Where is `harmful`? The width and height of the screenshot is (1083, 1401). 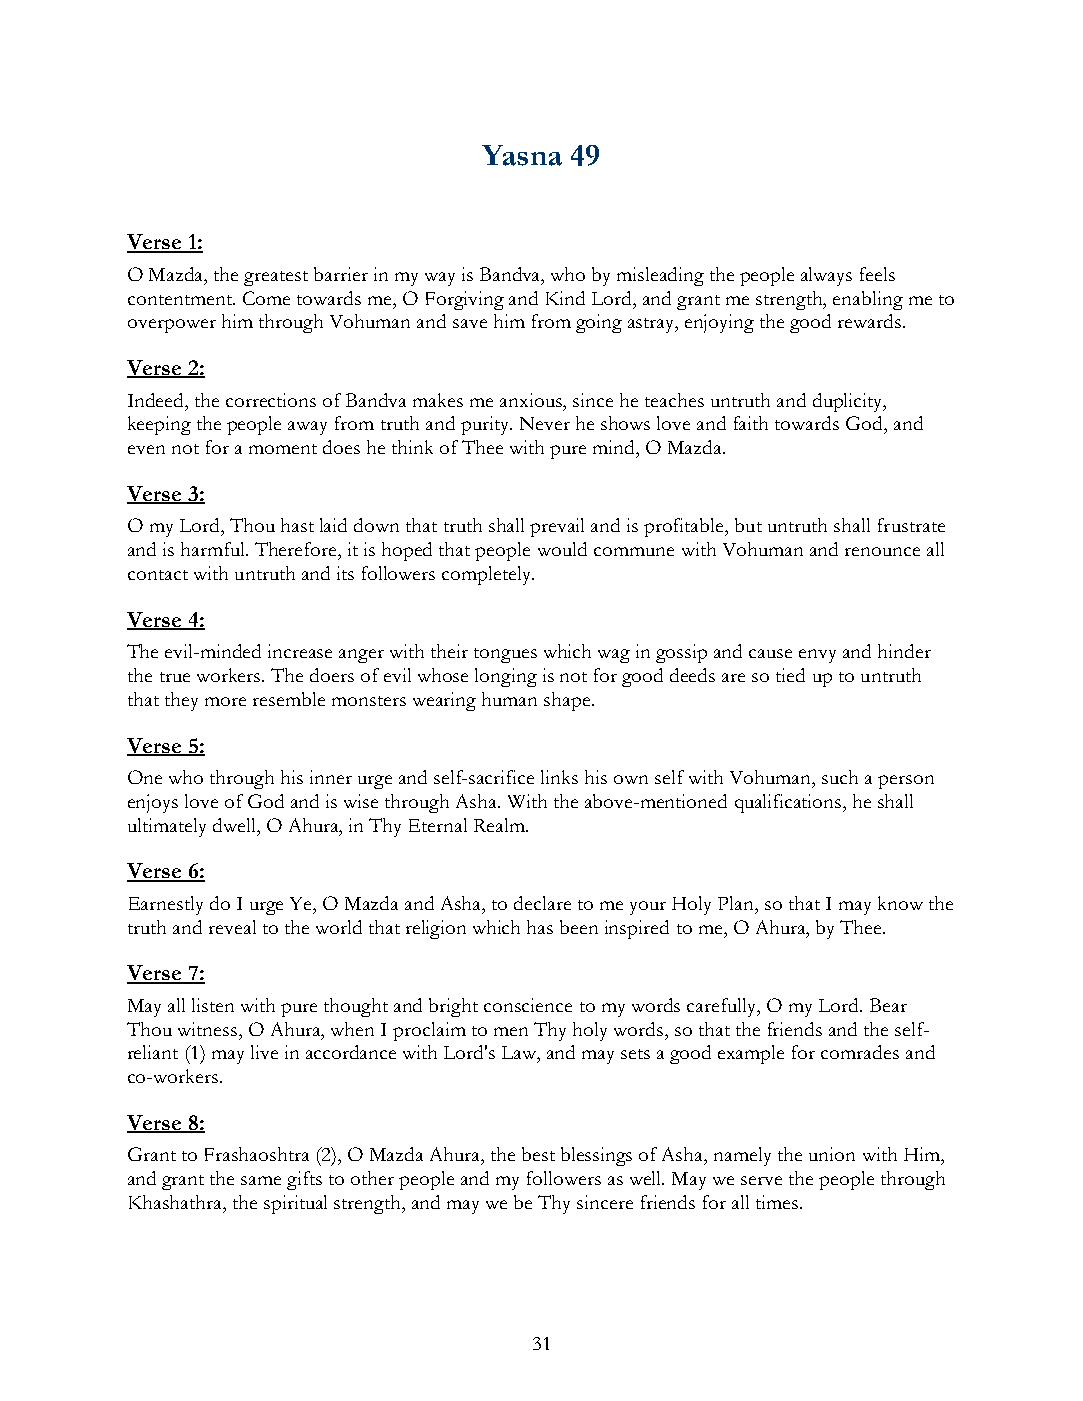 harmful is located at coordinates (214, 549).
